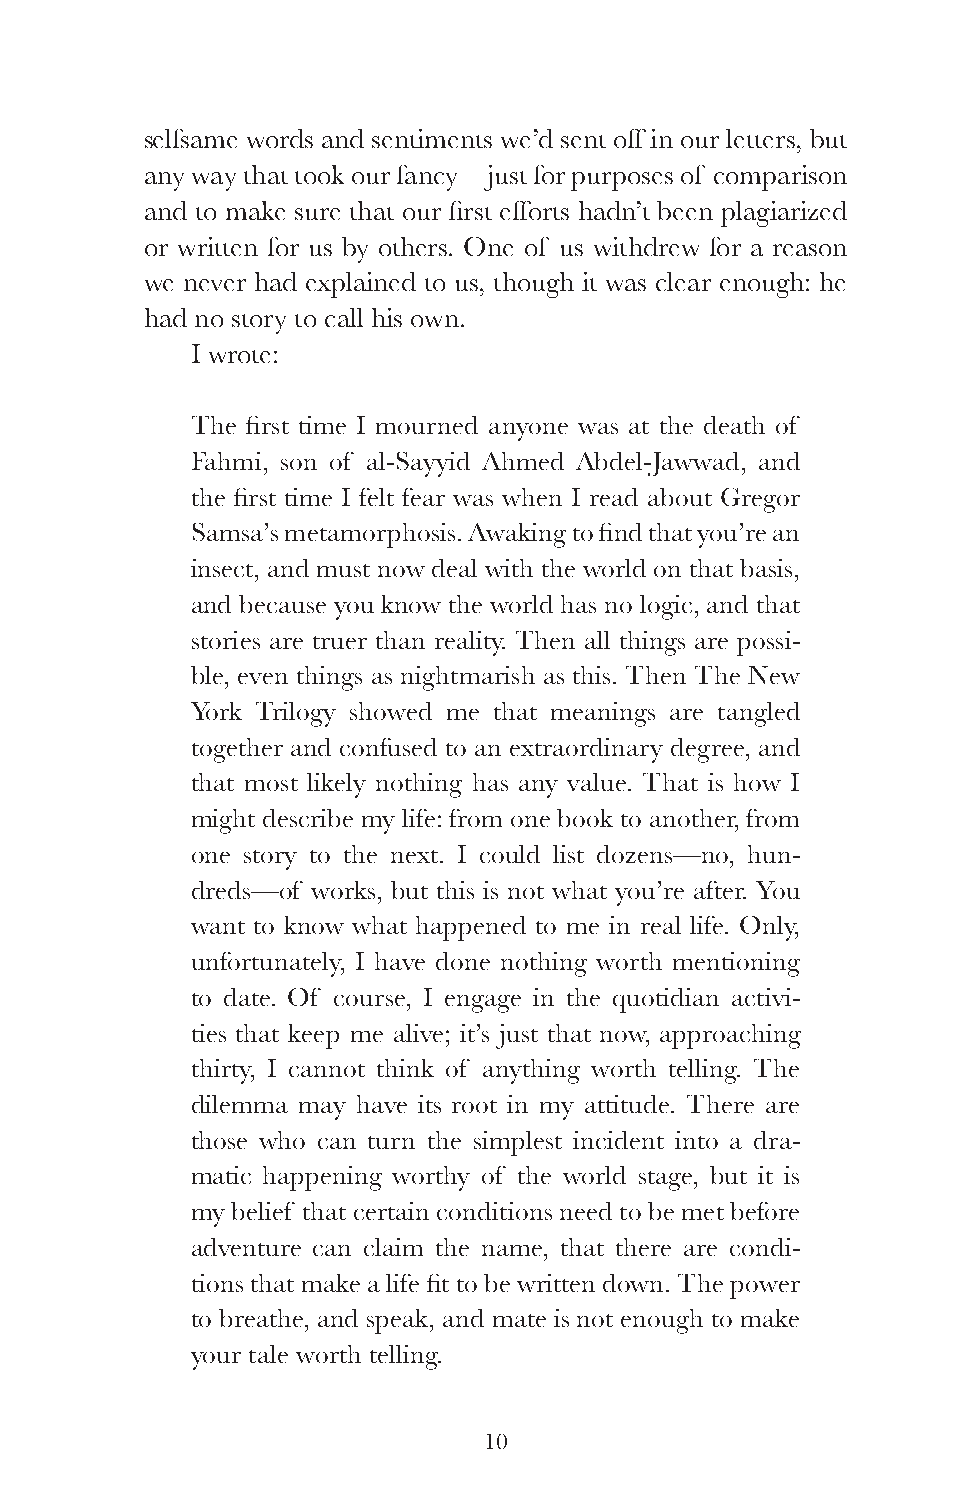  Describe the element at coordinates (730, 1036) in the document. I see `approaching` at that location.
